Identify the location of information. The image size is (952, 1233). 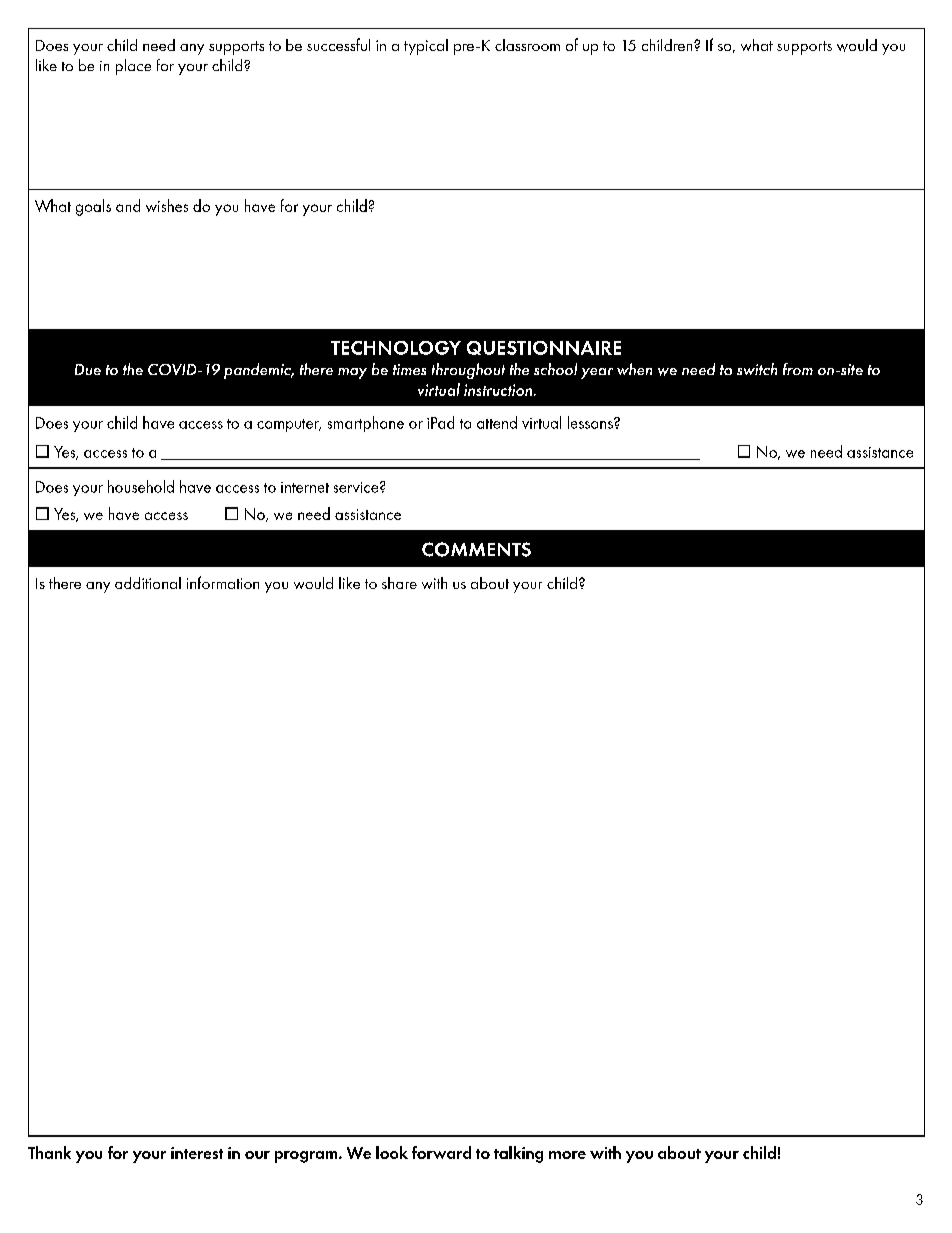
(223, 582).
